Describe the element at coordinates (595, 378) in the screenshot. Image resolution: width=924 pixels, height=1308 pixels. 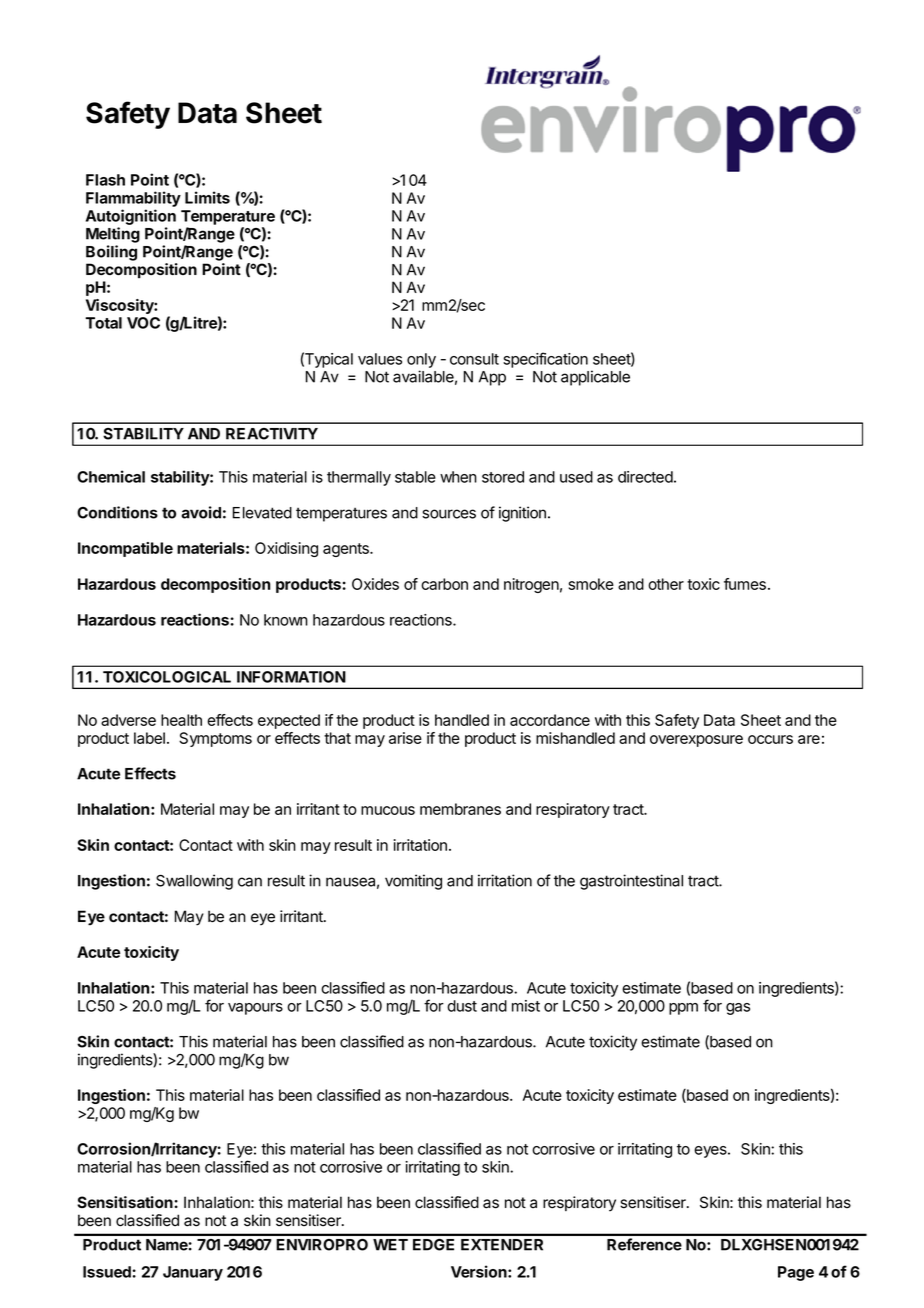
I see `applicable` at that location.
